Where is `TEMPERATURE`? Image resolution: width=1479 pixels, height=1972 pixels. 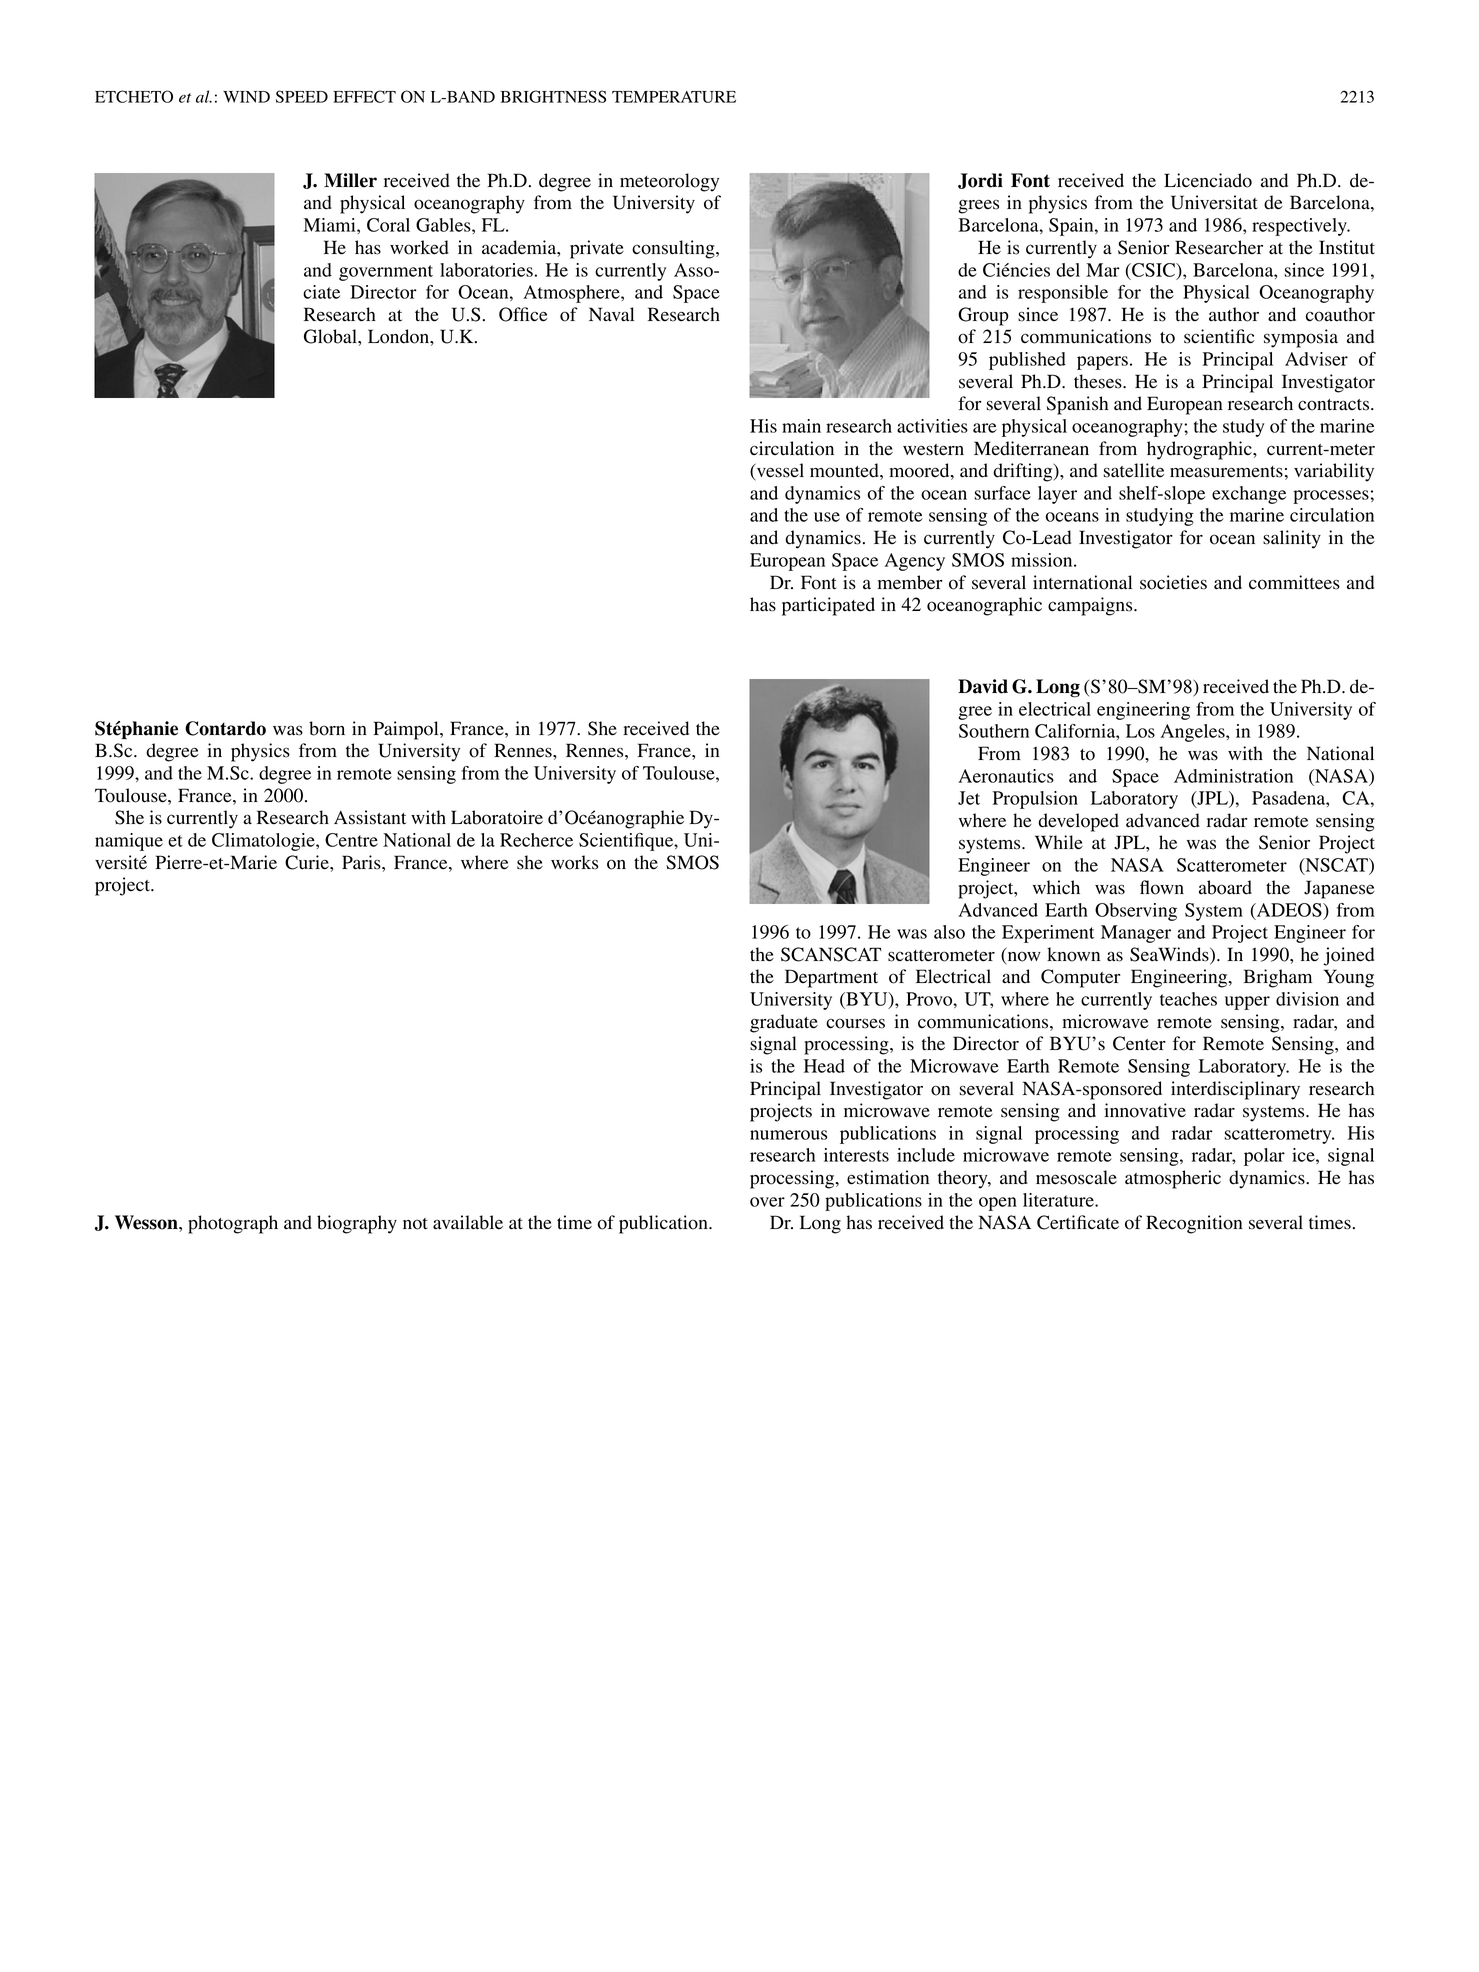
TEMPERATURE is located at coordinates (674, 97).
